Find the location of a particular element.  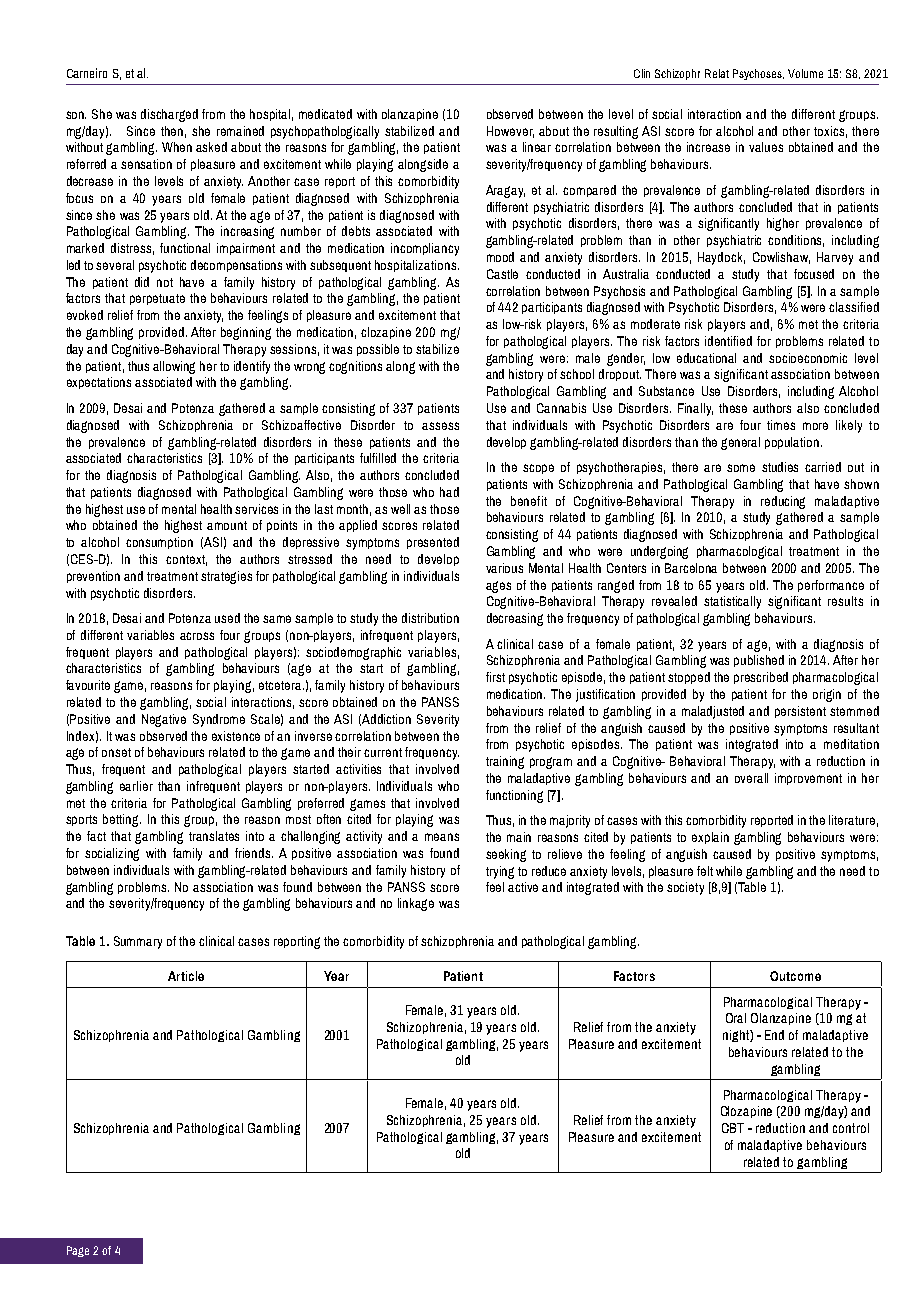

Psychoses is located at coordinates (758, 74).
